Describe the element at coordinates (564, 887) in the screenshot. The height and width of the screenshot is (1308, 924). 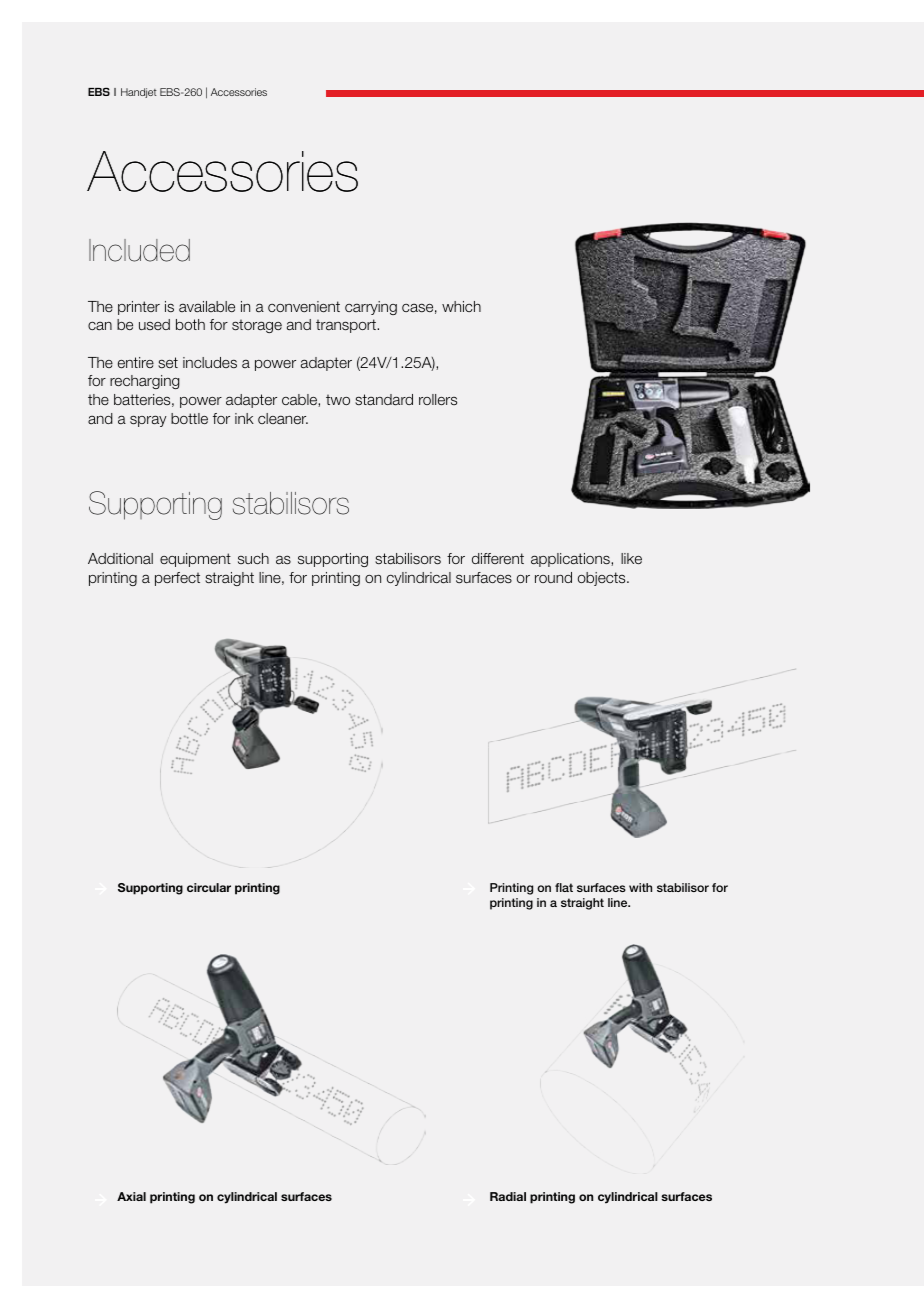
I see `flat` at that location.
